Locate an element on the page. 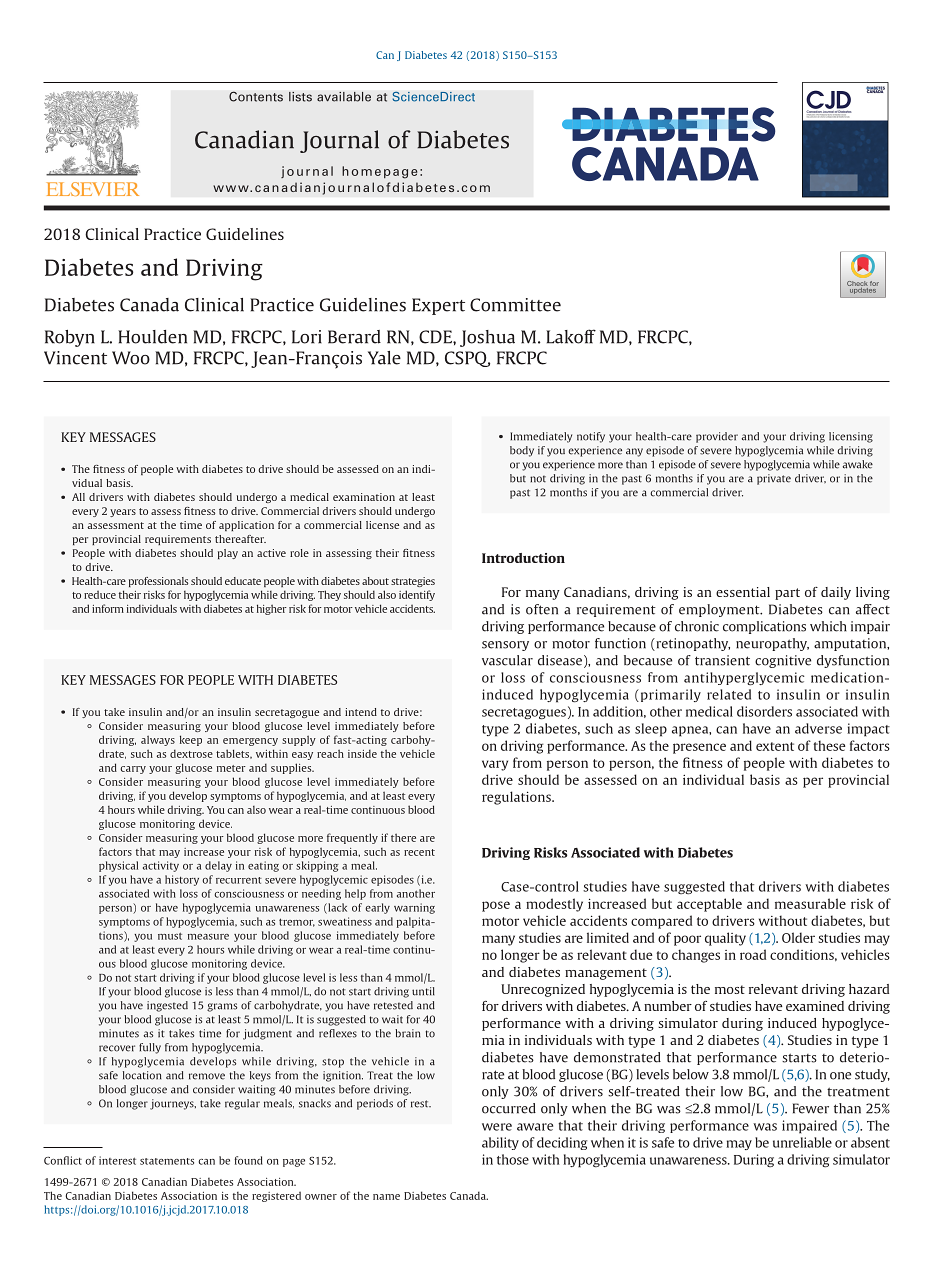 Image resolution: width=952 pixels, height=1275 pixels. sensory is located at coordinates (505, 646).
